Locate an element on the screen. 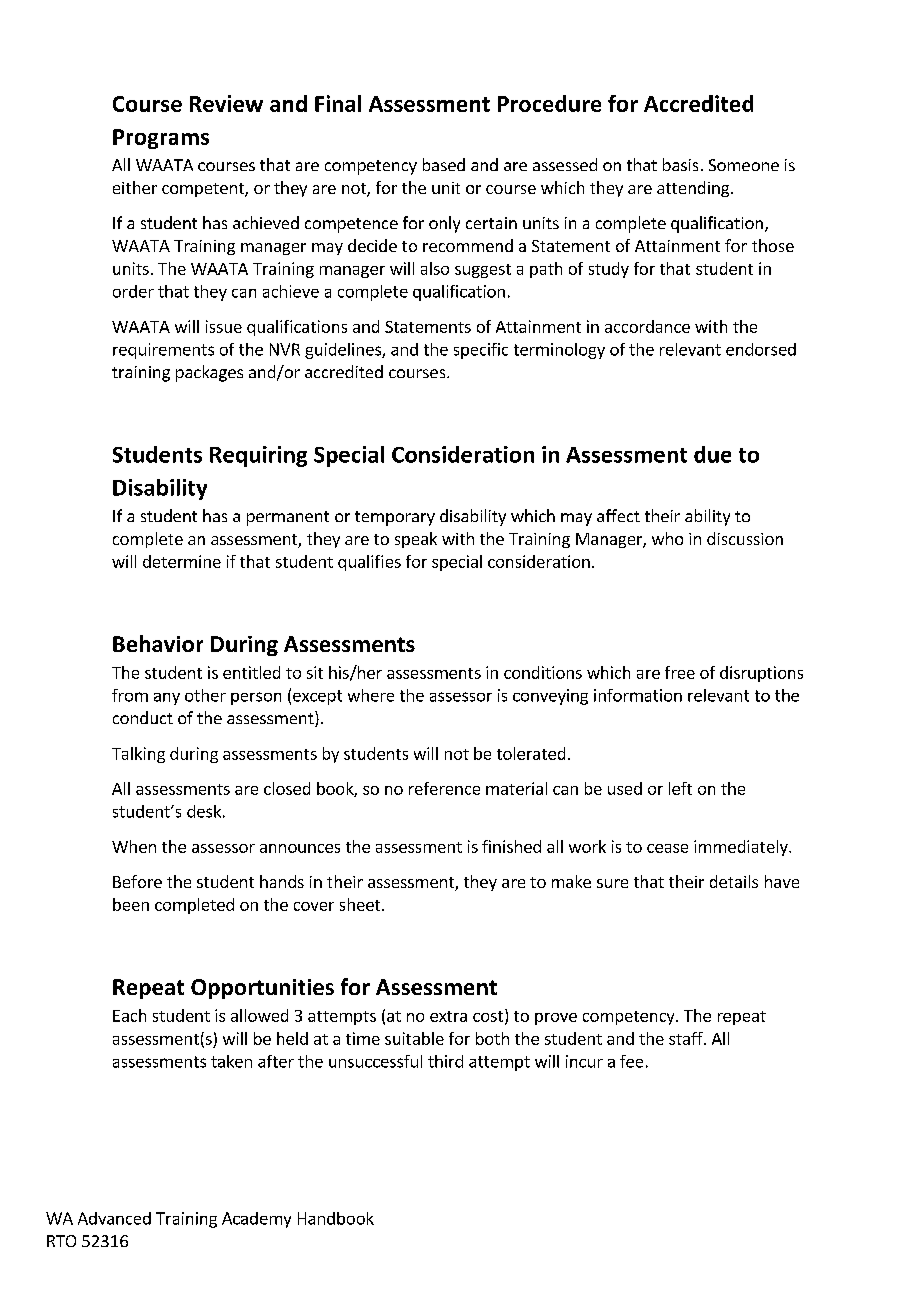 This screenshot has width=924, height=1308. based is located at coordinates (444, 164).
